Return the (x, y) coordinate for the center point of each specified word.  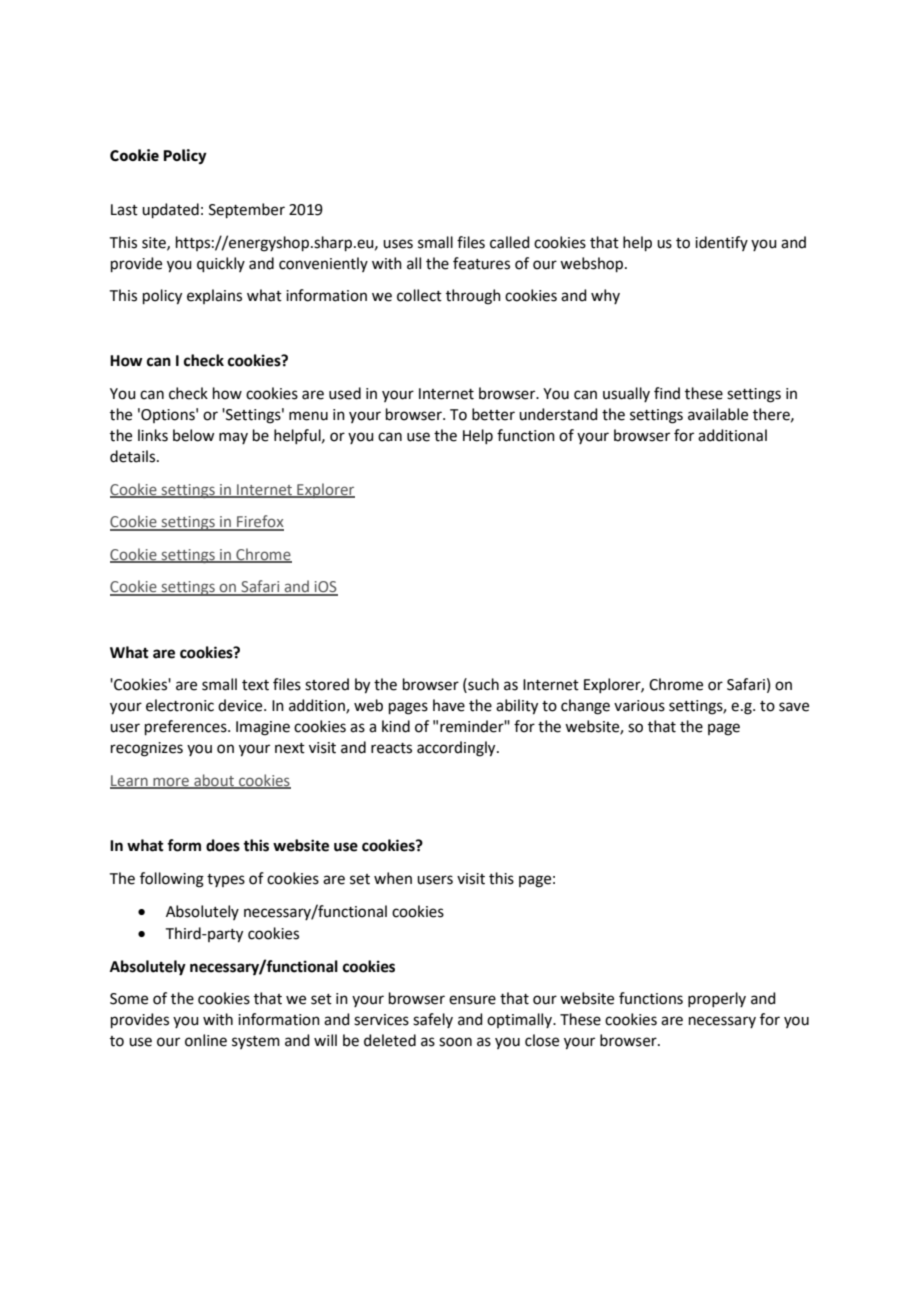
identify (721, 243)
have (449, 705)
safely (433, 1020)
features (481, 263)
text (255, 685)
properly (717, 999)
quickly (221, 264)
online (206, 1040)
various (639, 706)
